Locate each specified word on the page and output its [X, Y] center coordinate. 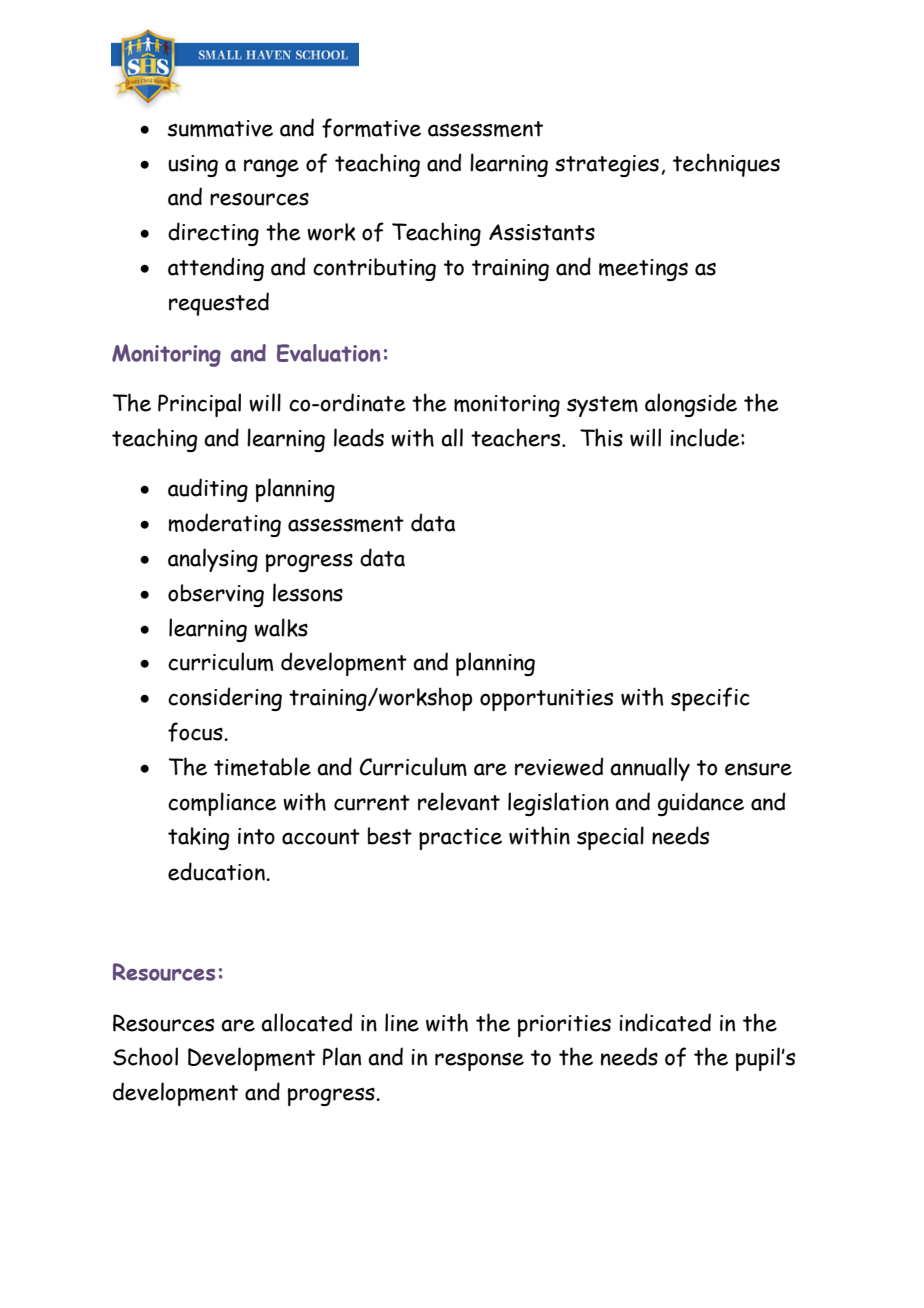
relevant [459, 801]
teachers [517, 437]
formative [371, 128]
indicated [665, 1022]
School [145, 1056]
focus [196, 732]
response [479, 1061]
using [193, 166]
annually [650, 769]
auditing [208, 490]
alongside [691, 405]
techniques [726, 165]
